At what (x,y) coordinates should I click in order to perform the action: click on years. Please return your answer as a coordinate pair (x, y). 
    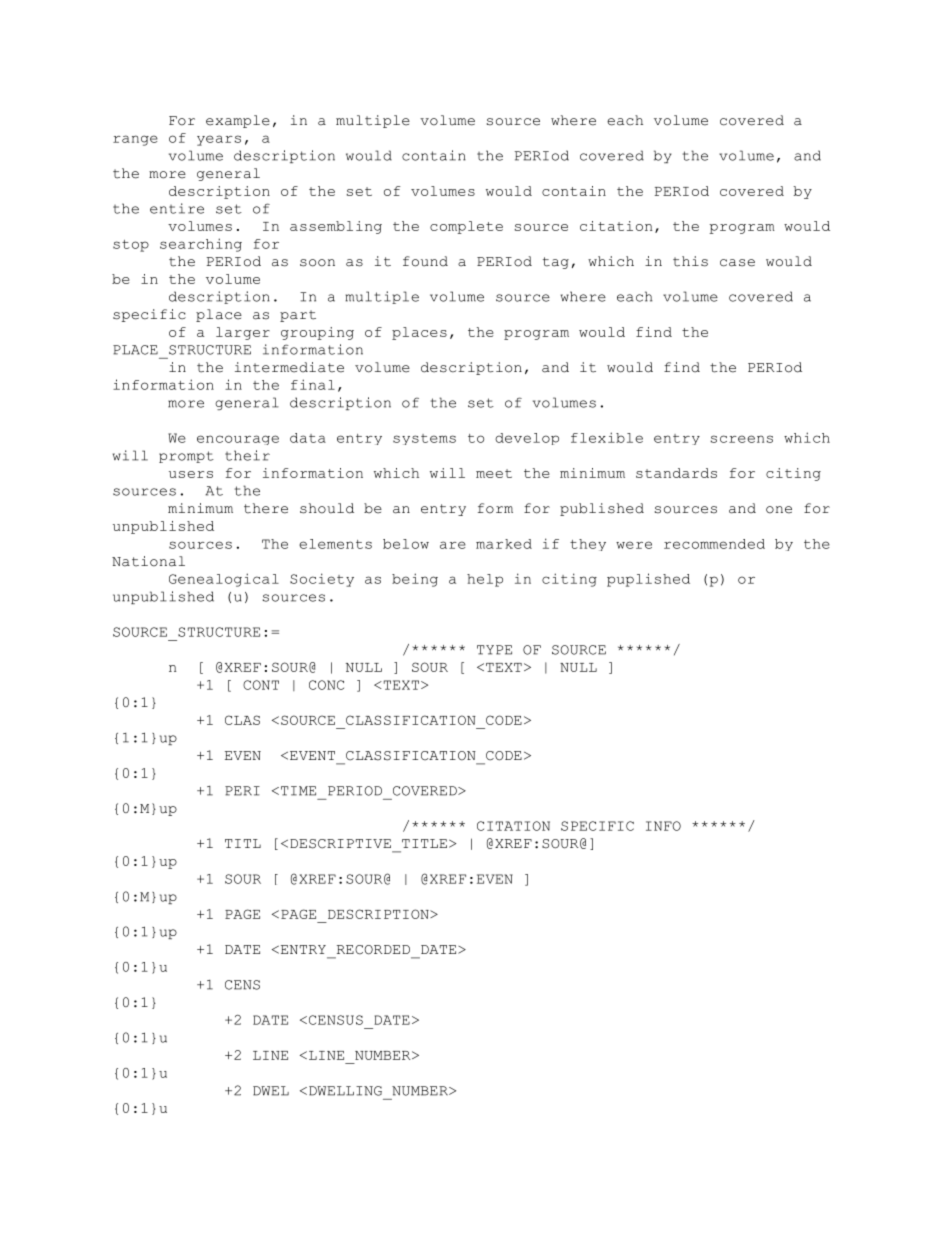
    Looking at the image, I should click on (219, 140).
